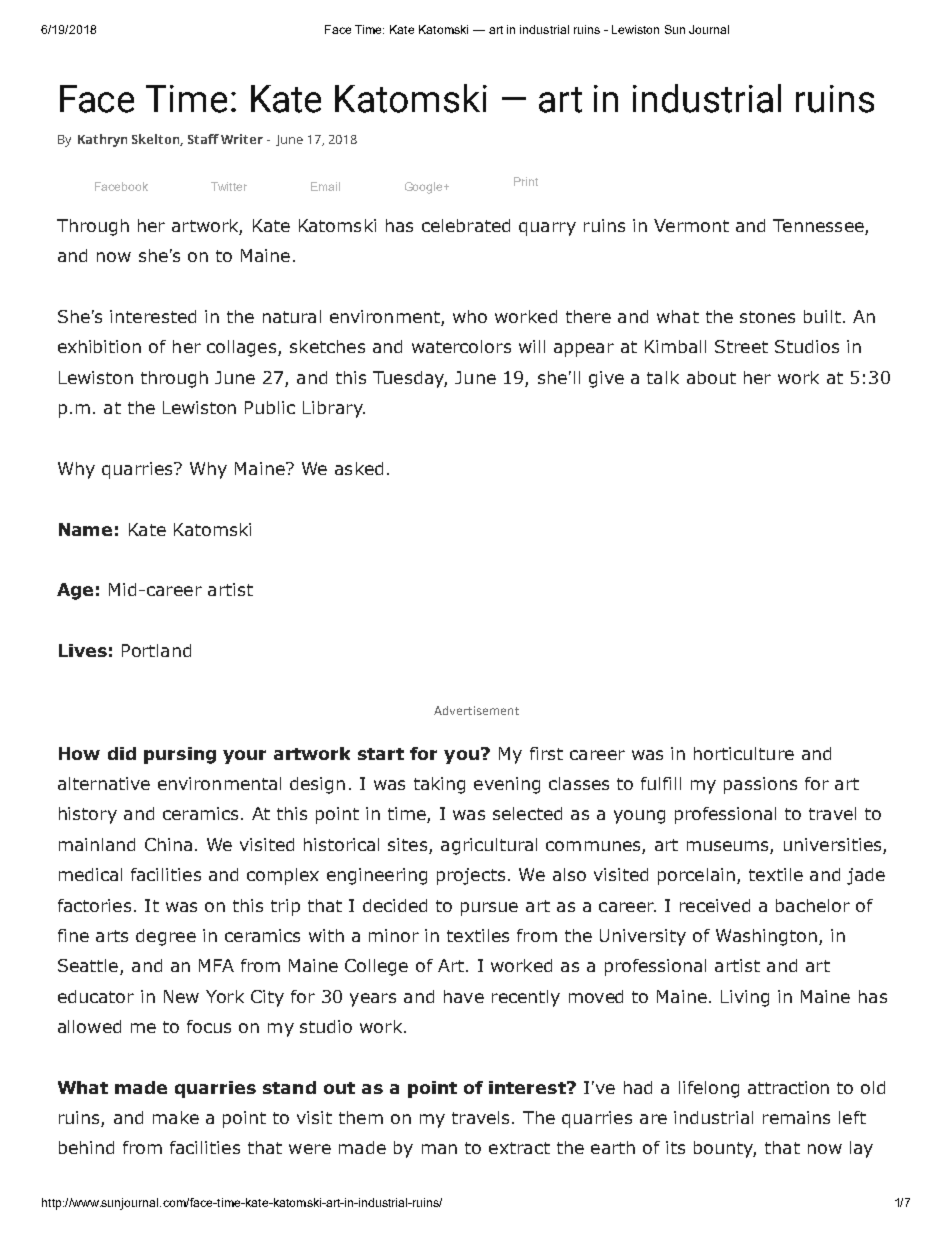  What do you see at coordinates (176, 1117) in the document?
I see `make` at bounding box center [176, 1117].
